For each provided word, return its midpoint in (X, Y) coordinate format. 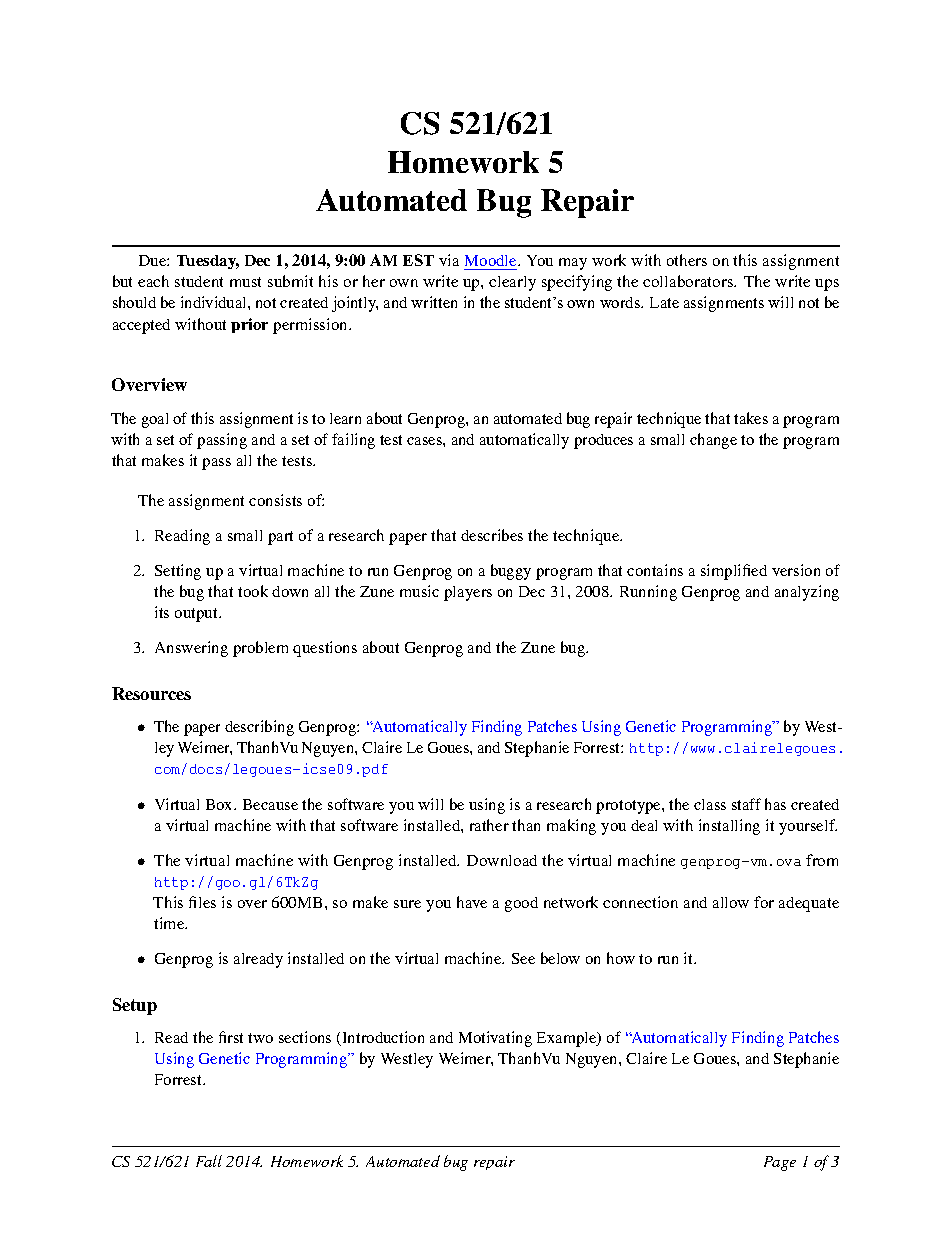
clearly (512, 283)
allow (731, 902)
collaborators (689, 281)
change (713, 441)
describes (492, 535)
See (523, 958)
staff (746, 804)
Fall (209, 1161)
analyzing (807, 593)
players (468, 593)
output (198, 615)
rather (489, 825)
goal (155, 420)
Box (220, 804)
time (170, 923)
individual (215, 302)
